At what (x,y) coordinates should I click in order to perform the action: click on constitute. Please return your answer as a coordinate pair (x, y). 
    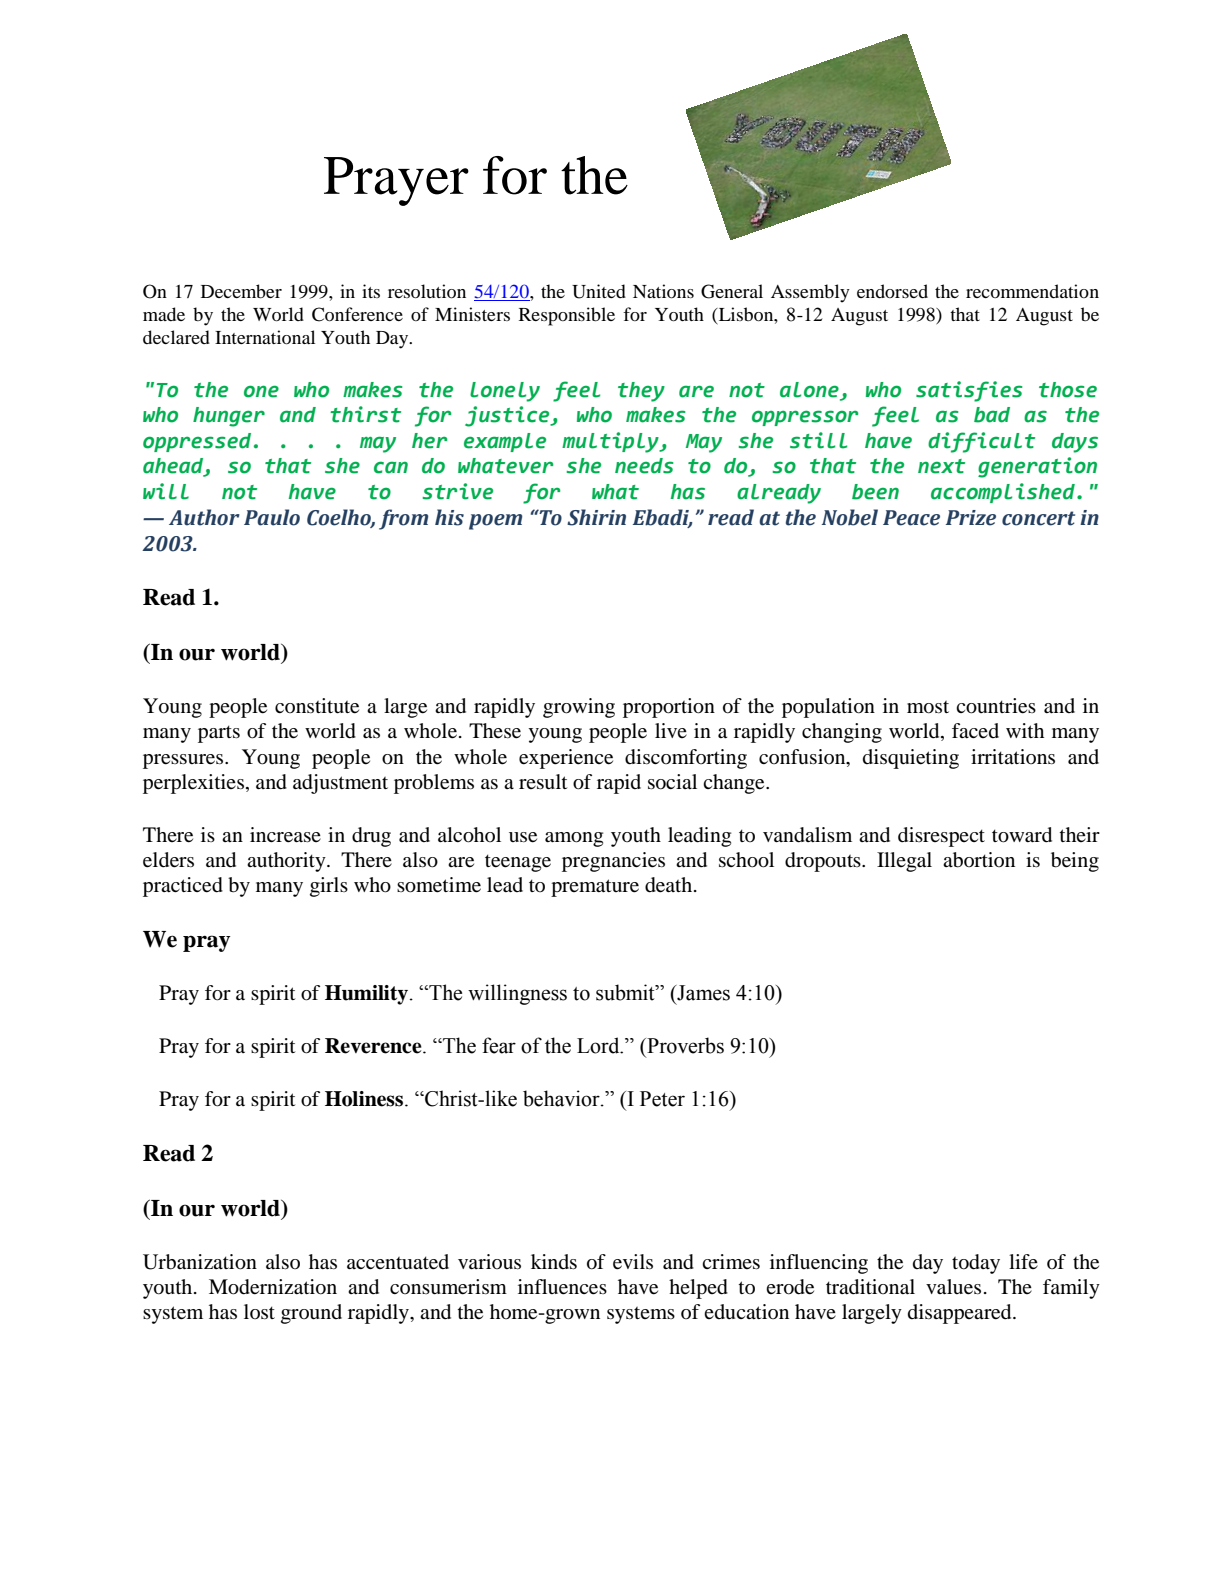
    Looking at the image, I should click on (317, 706).
